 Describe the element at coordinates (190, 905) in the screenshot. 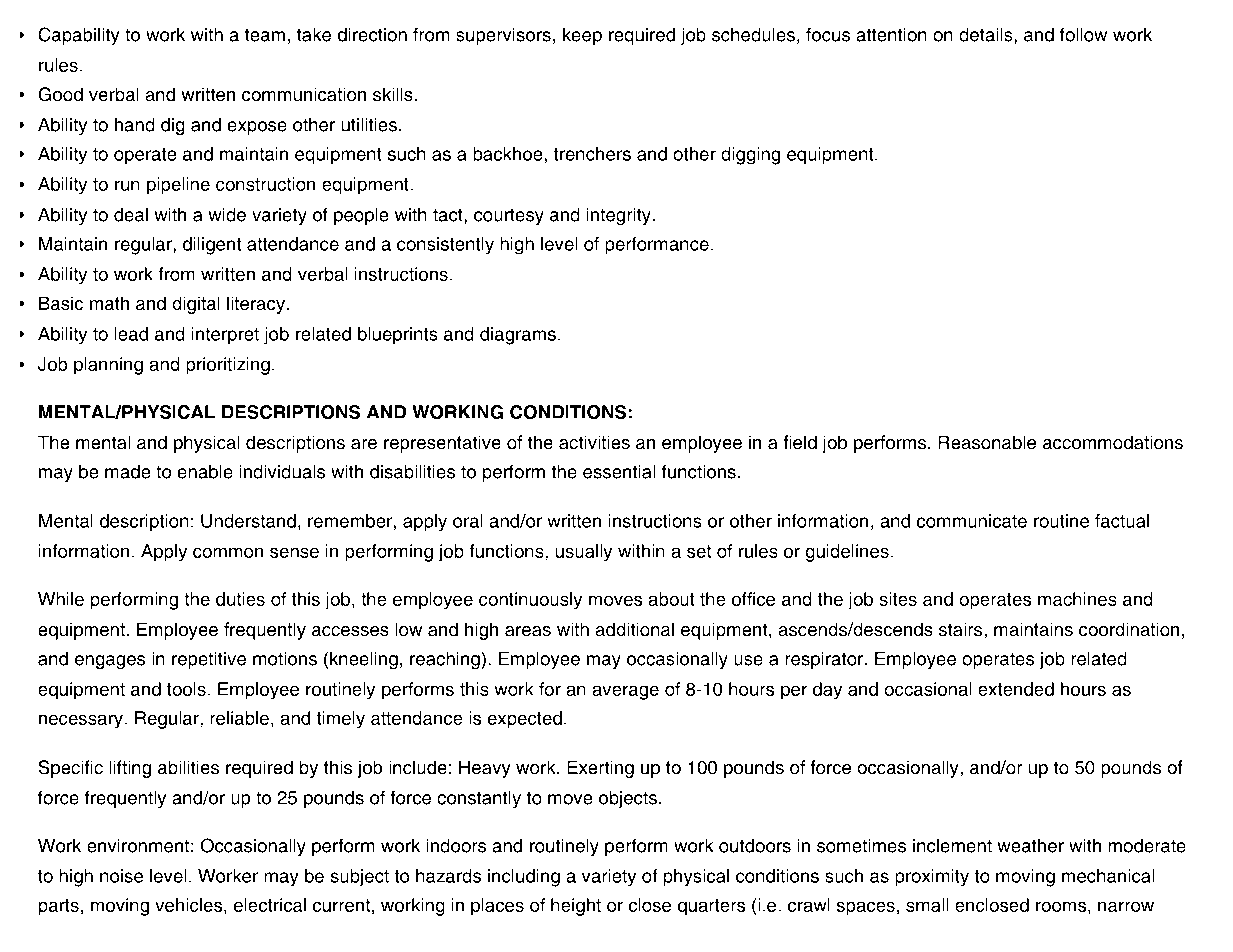

I see `vehicles` at that location.
